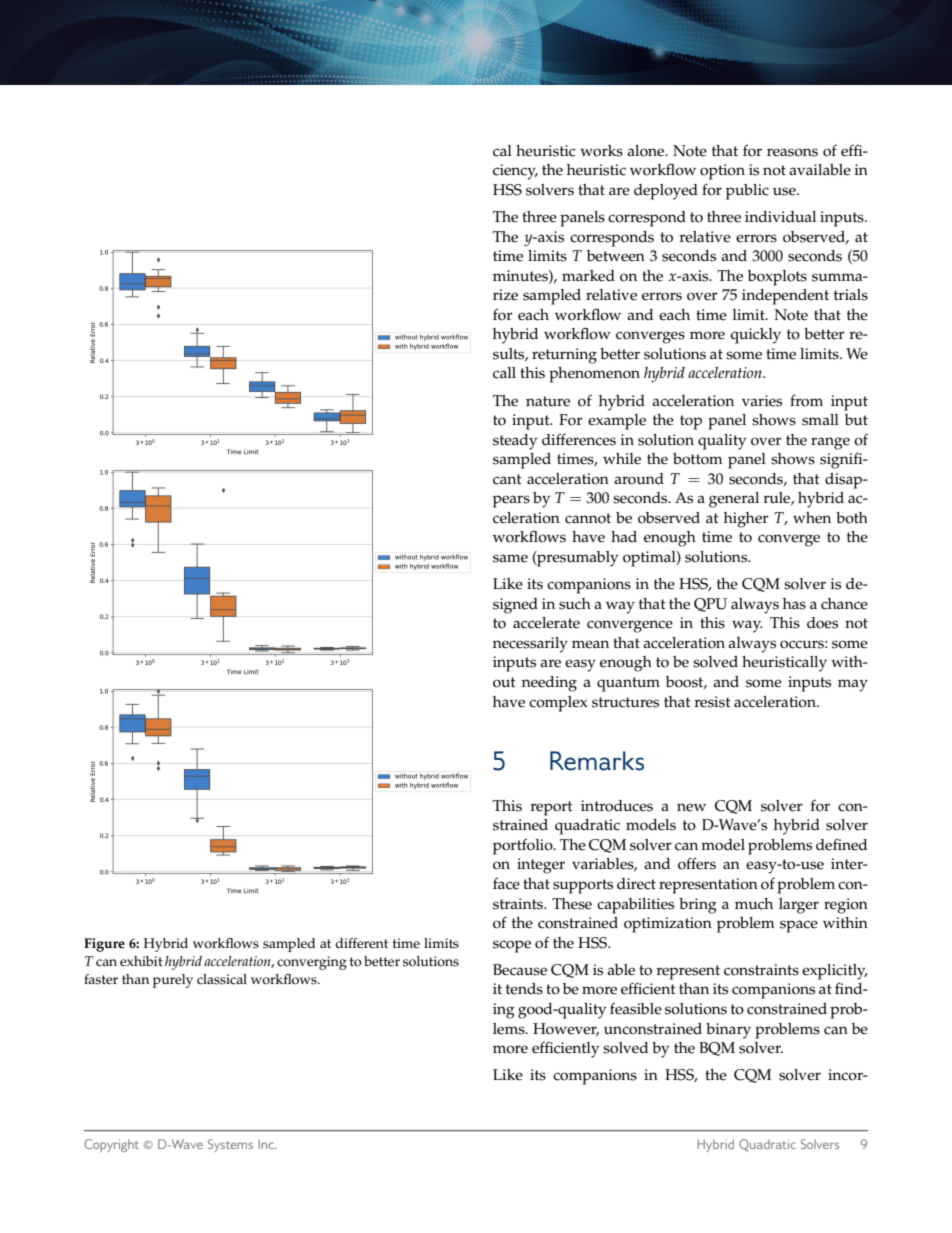 The image size is (952, 1233). Describe the element at coordinates (601, 151) in the screenshot. I see `works` at that location.
